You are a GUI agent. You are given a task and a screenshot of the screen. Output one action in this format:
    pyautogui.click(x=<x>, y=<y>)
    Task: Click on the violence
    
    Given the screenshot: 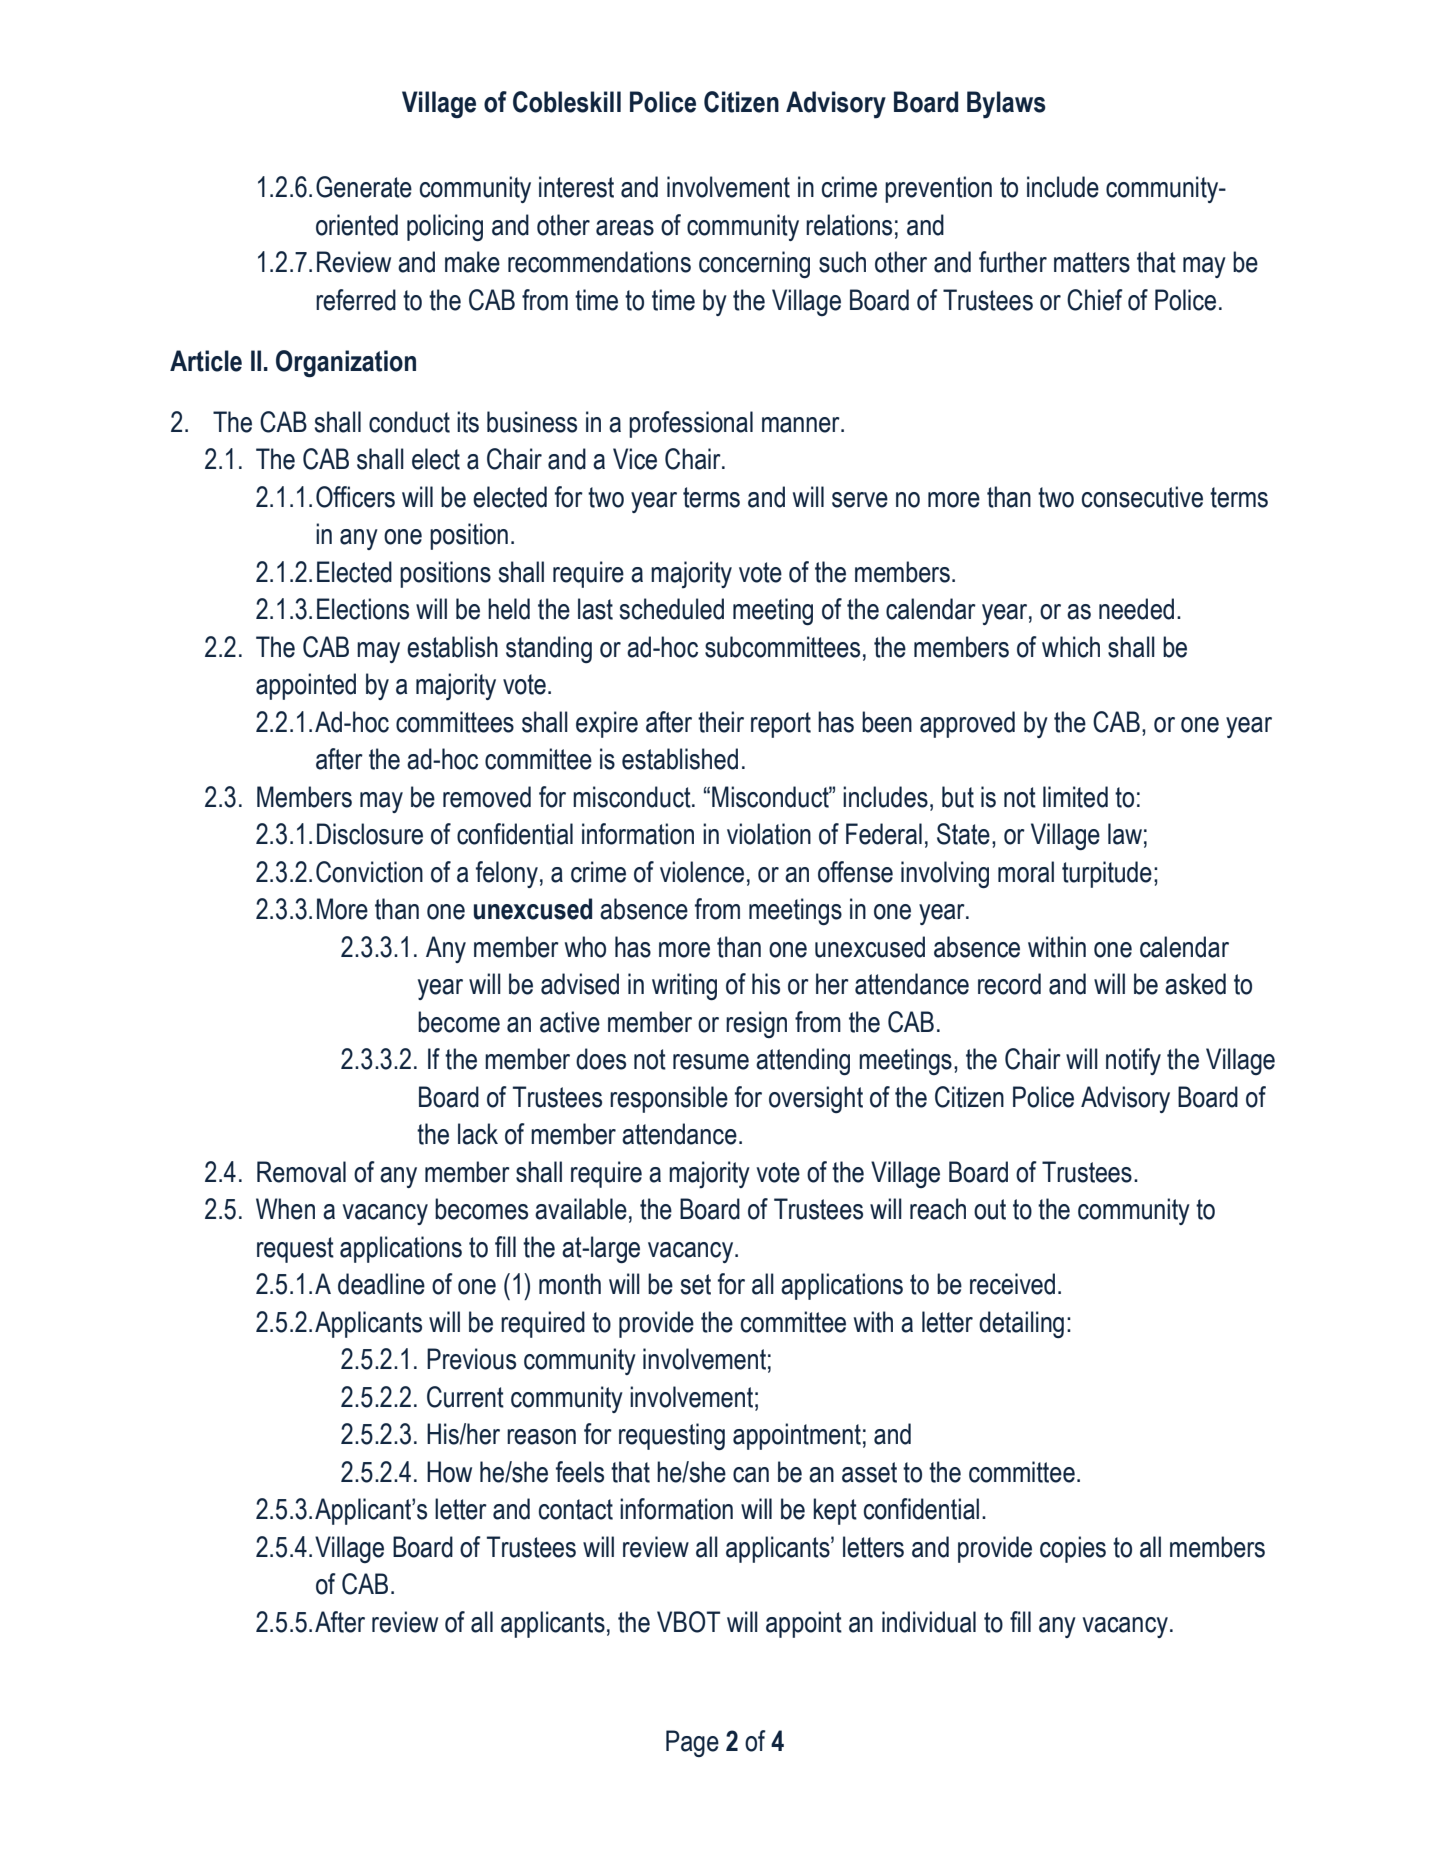 What is the action you would take?
    pyautogui.click(x=702, y=872)
